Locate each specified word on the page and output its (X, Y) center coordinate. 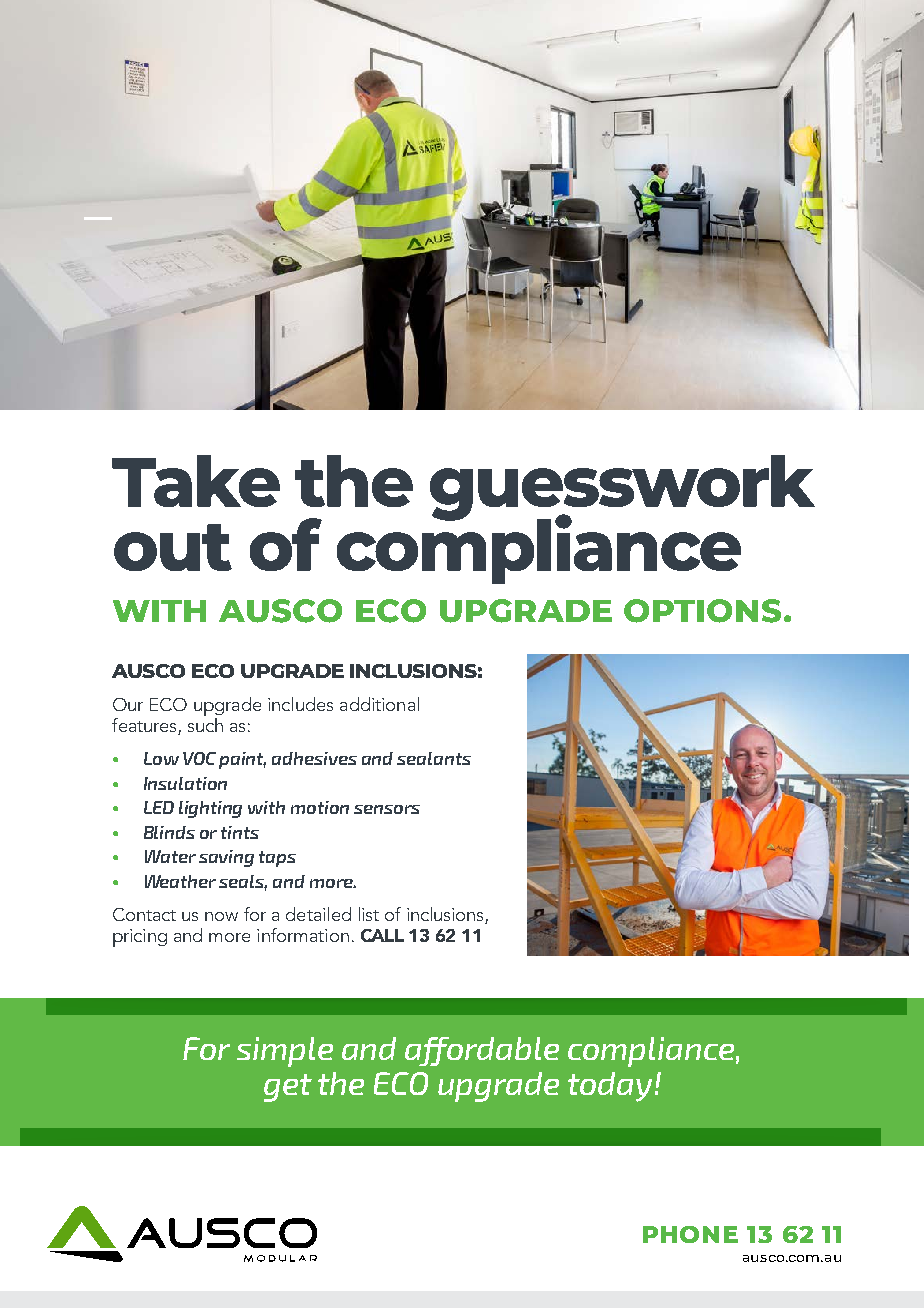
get (288, 1088)
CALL (382, 935)
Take (196, 481)
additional (379, 704)
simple (285, 1052)
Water (170, 856)
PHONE (690, 1234)
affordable (482, 1051)
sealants (434, 758)
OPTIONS (702, 611)
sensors (387, 809)
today (610, 1087)
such (205, 723)
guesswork (622, 489)
